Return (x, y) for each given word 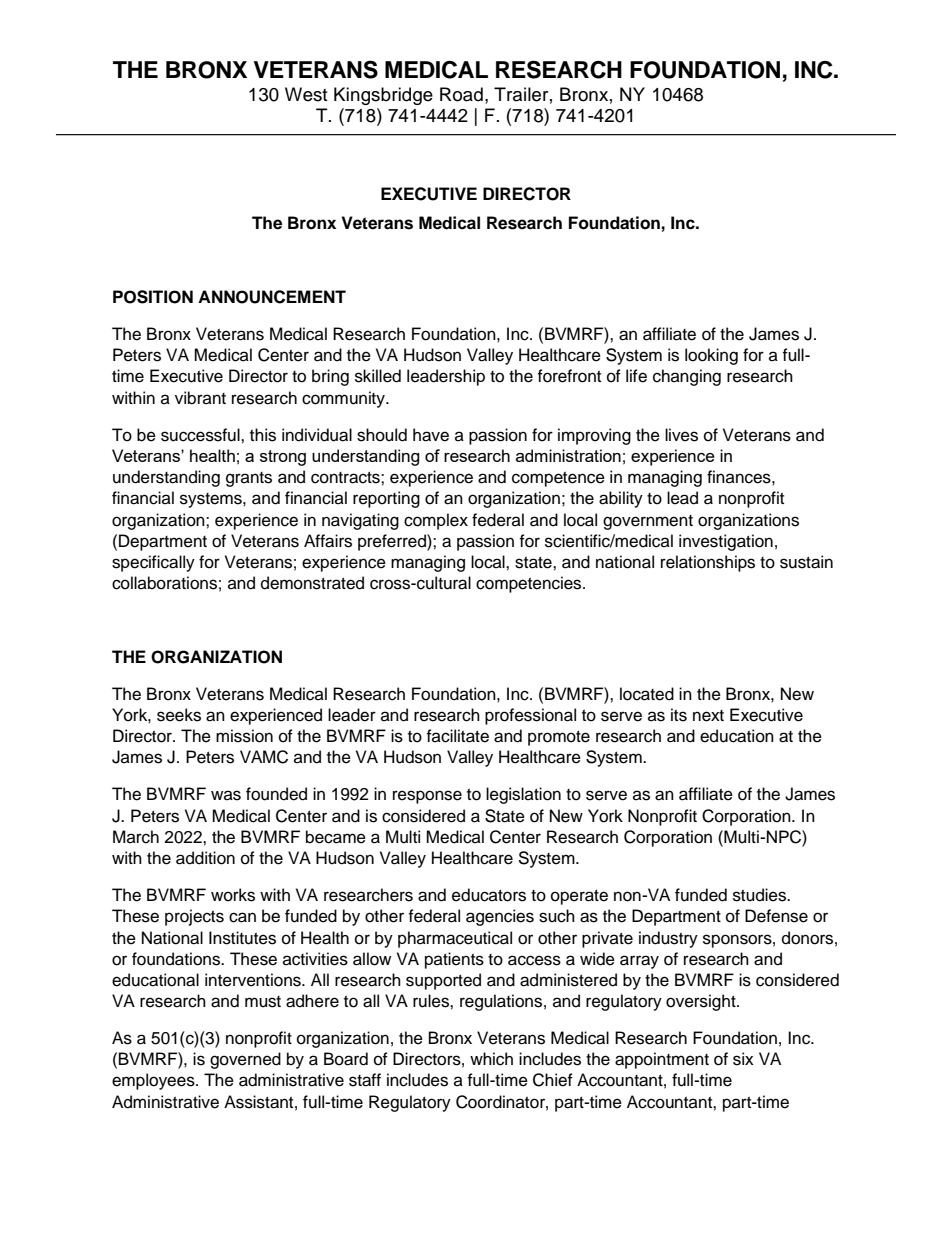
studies (761, 895)
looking (711, 356)
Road (461, 94)
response (427, 797)
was (226, 795)
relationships (708, 563)
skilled (378, 376)
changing (687, 377)
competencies (530, 584)
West (306, 94)
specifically (153, 563)
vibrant (200, 398)
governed (245, 1060)
